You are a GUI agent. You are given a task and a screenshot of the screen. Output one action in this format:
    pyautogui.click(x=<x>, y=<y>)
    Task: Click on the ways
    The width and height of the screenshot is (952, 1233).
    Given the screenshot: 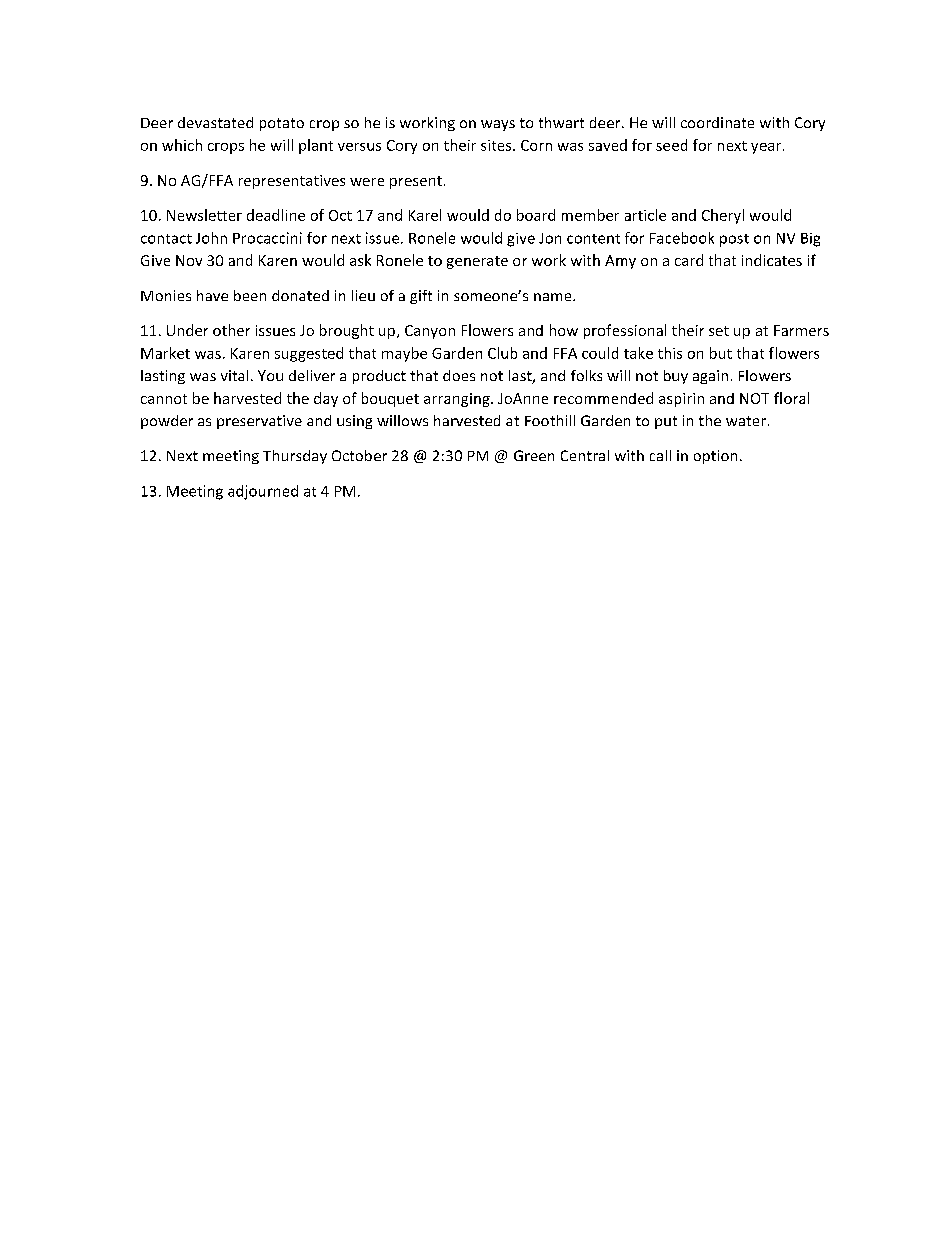 What is the action you would take?
    pyautogui.click(x=498, y=125)
